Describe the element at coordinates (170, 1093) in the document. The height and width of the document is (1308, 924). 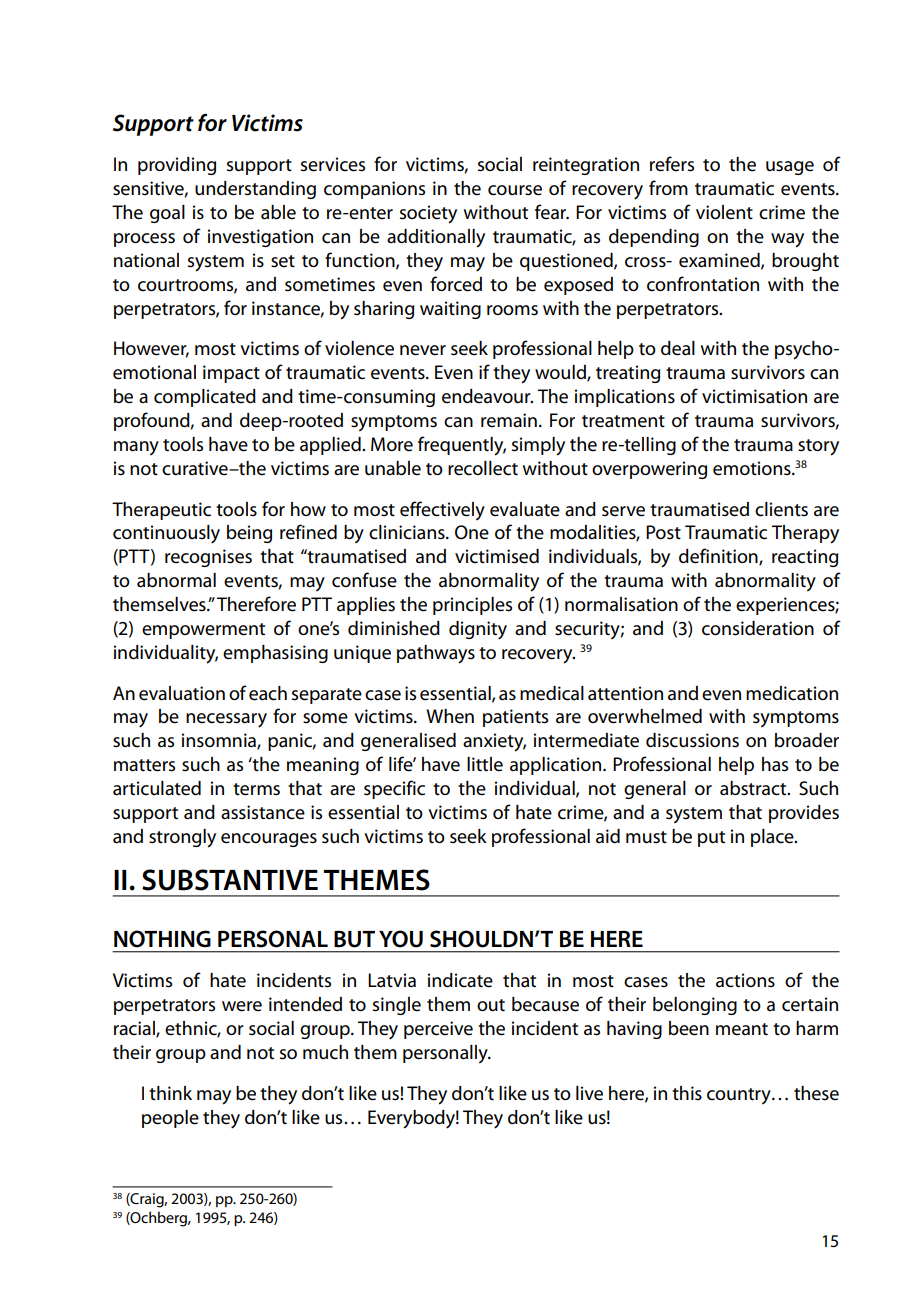
I see `think` at that location.
